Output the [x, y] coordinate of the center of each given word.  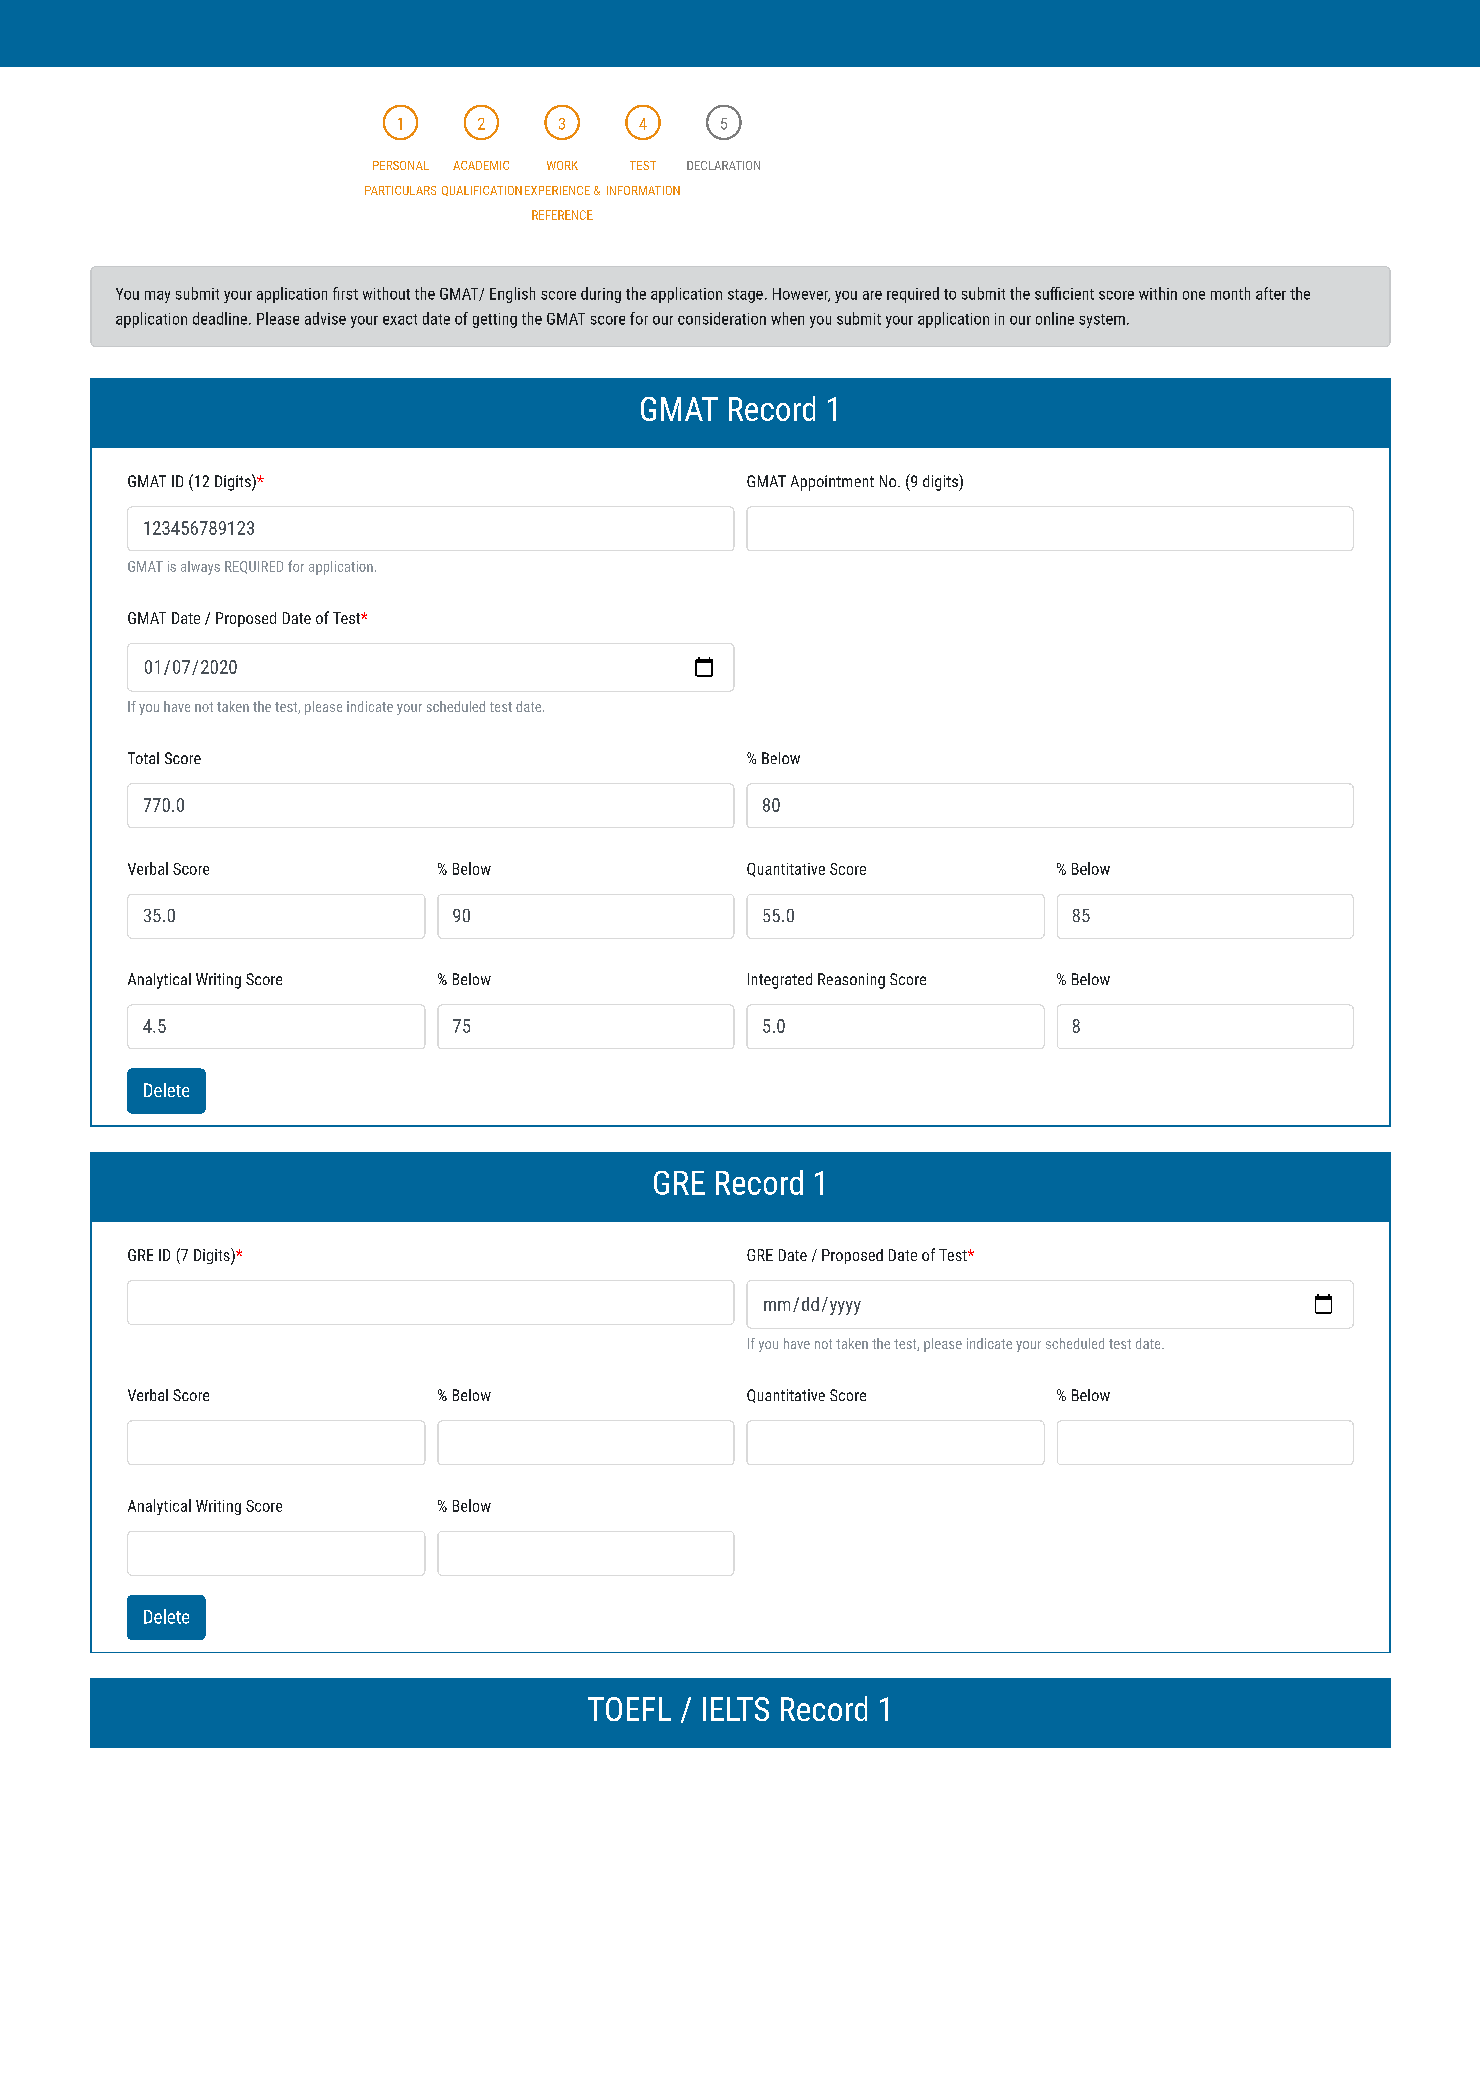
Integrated [780, 981]
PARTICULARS [400, 190]
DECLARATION [723, 165]
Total [143, 758]
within [1158, 293]
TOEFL [629, 1709]
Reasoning [851, 981]
